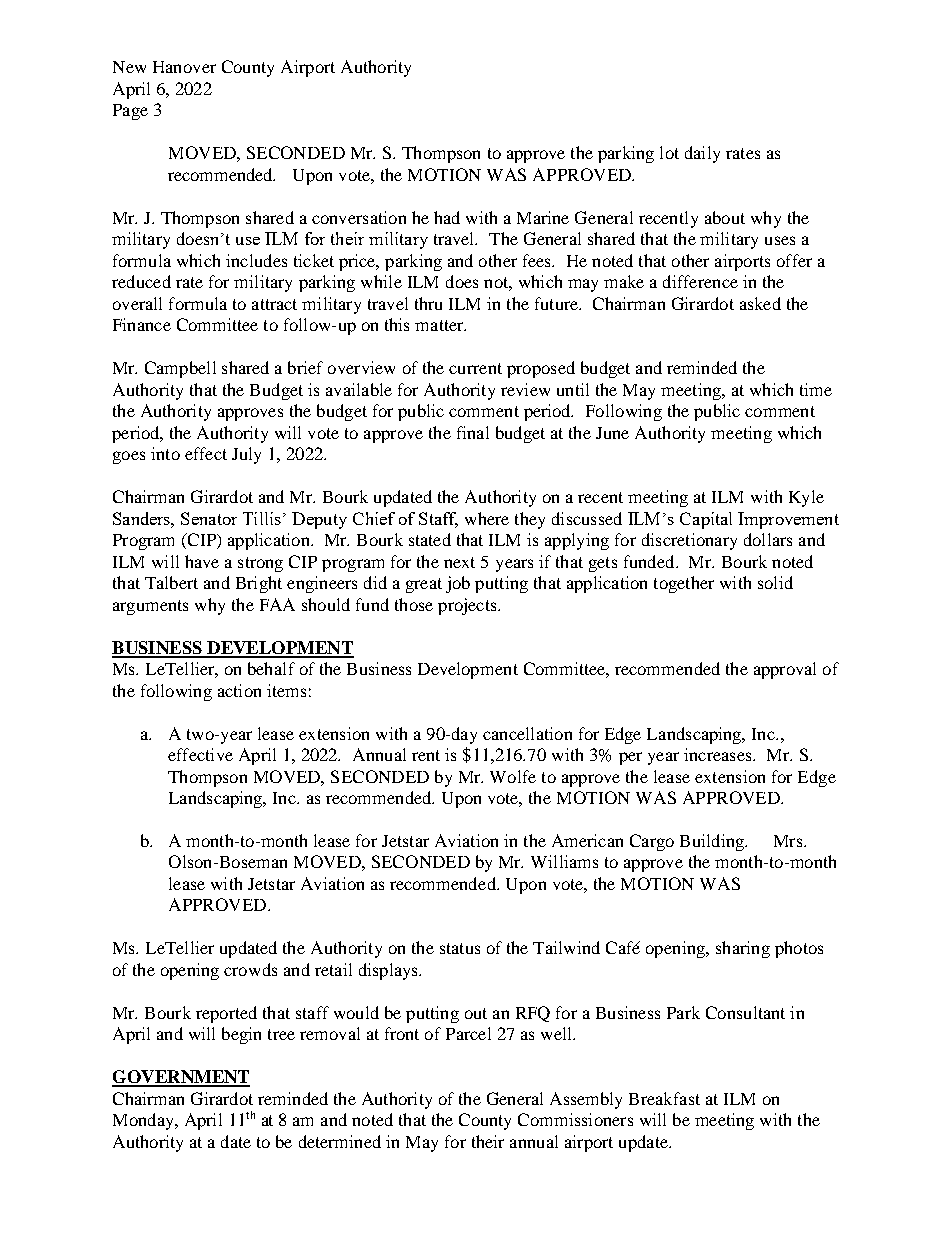  What do you see at coordinates (171, 582) in the page?
I see `Talbert` at bounding box center [171, 582].
